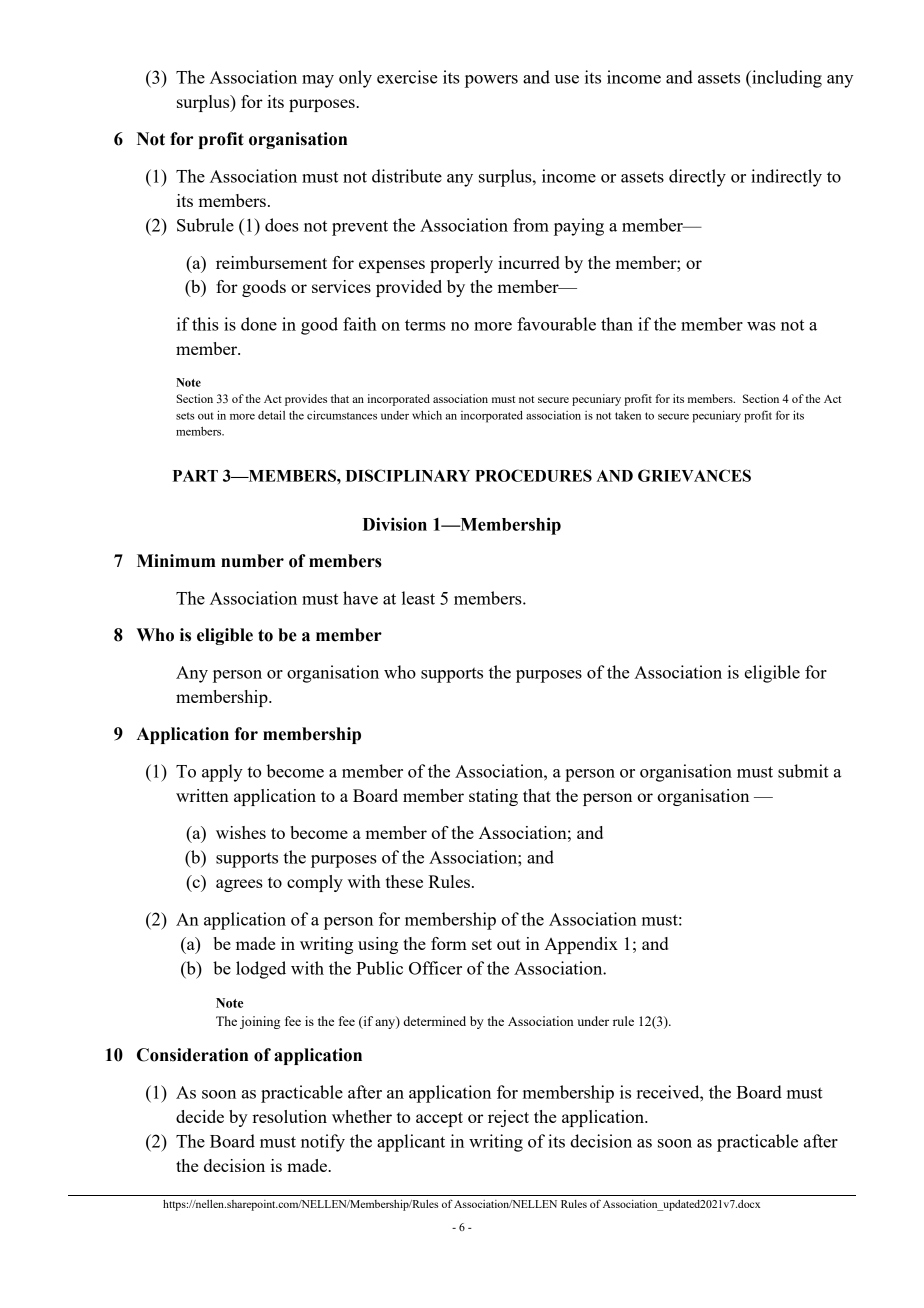 The height and width of the screenshot is (1308, 924). I want to click on properly, so click(461, 264).
